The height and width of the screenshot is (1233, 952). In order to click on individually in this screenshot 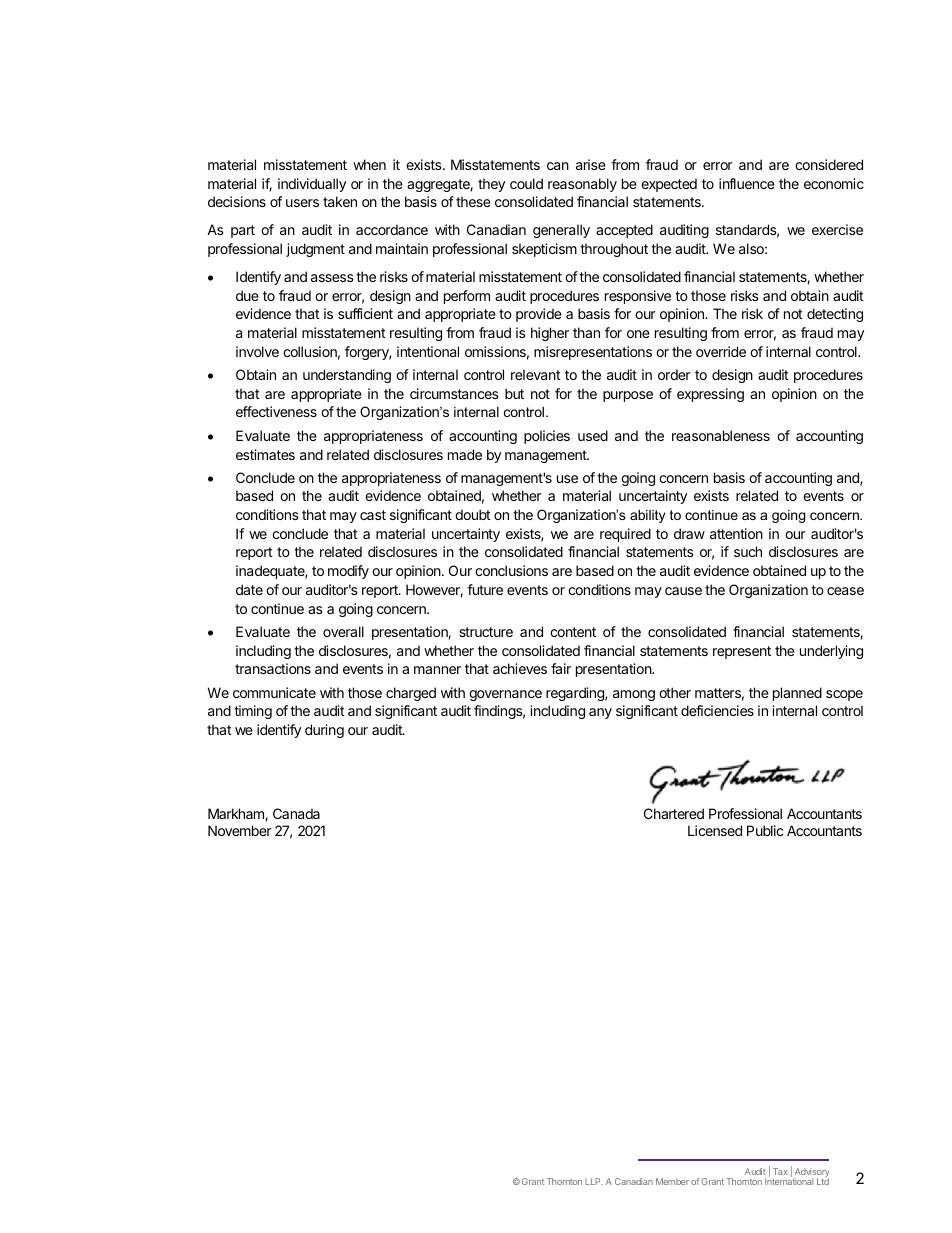, I will do `click(312, 185)`.
